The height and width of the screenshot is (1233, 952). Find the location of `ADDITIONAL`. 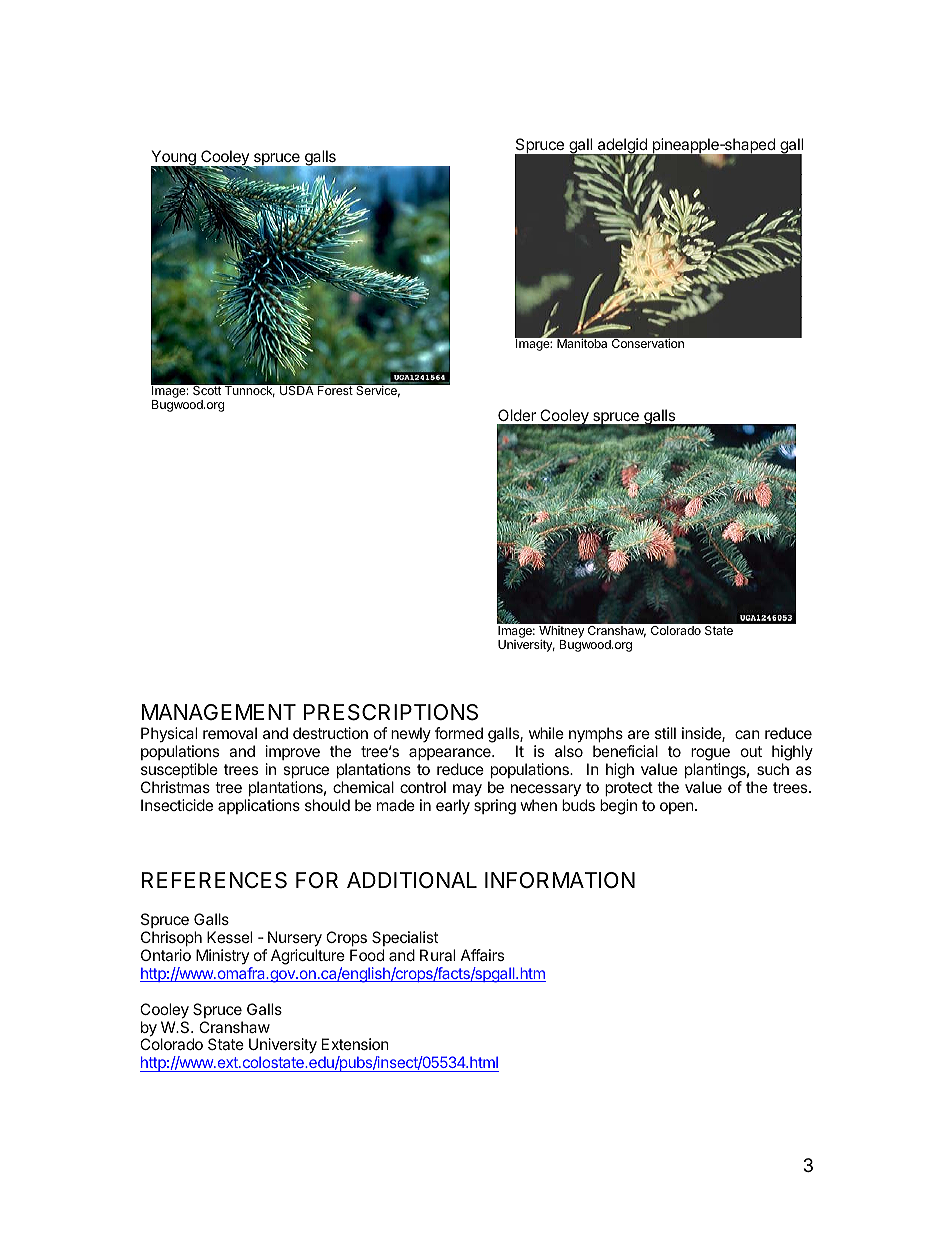

ADDITIONAL is located at coordinates (412, 880).
